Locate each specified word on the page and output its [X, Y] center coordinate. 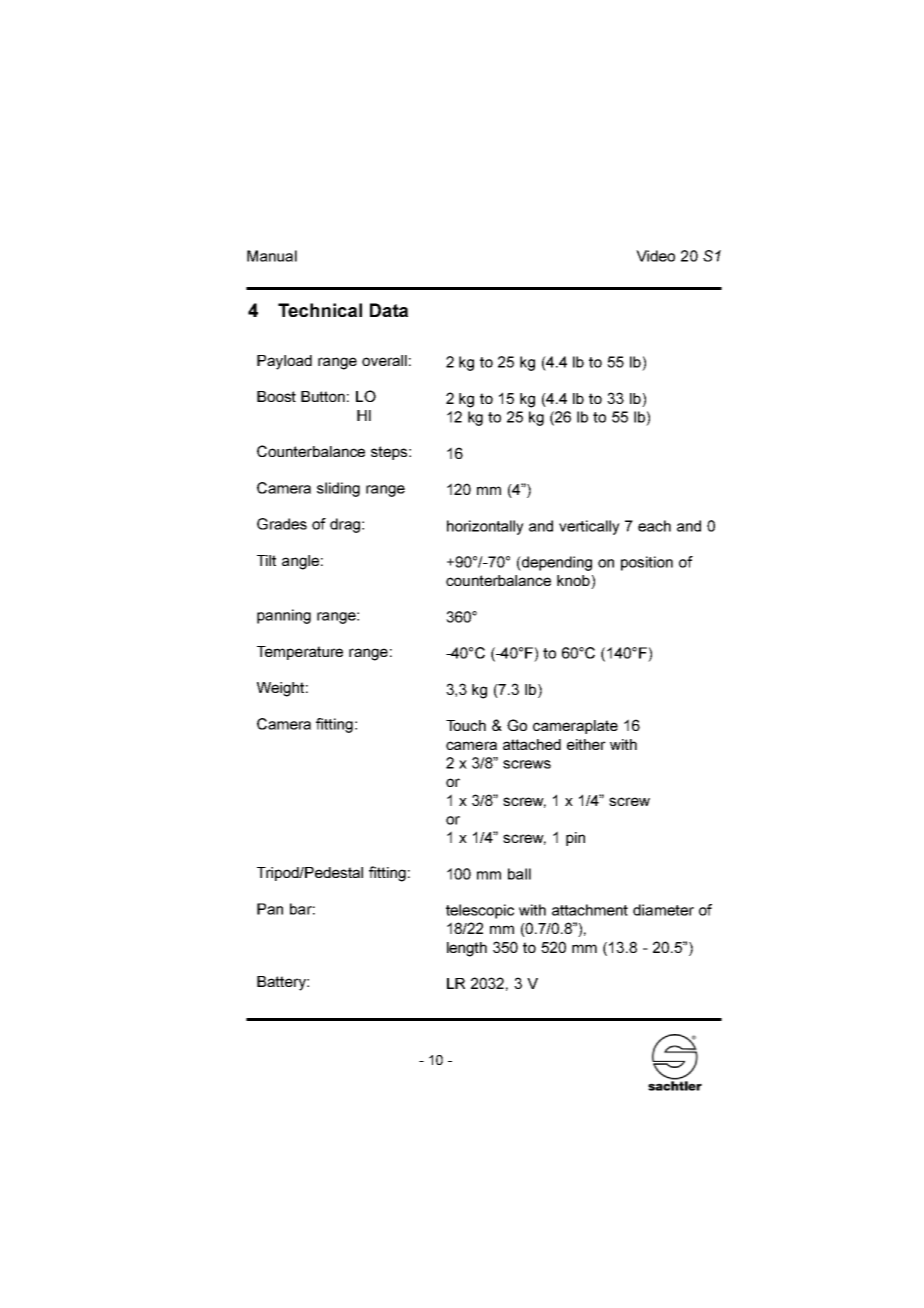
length [467, 949]
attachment [590, 910]
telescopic [480, 911]
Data [389, 310]
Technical [320, 310]
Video [655, 256]
